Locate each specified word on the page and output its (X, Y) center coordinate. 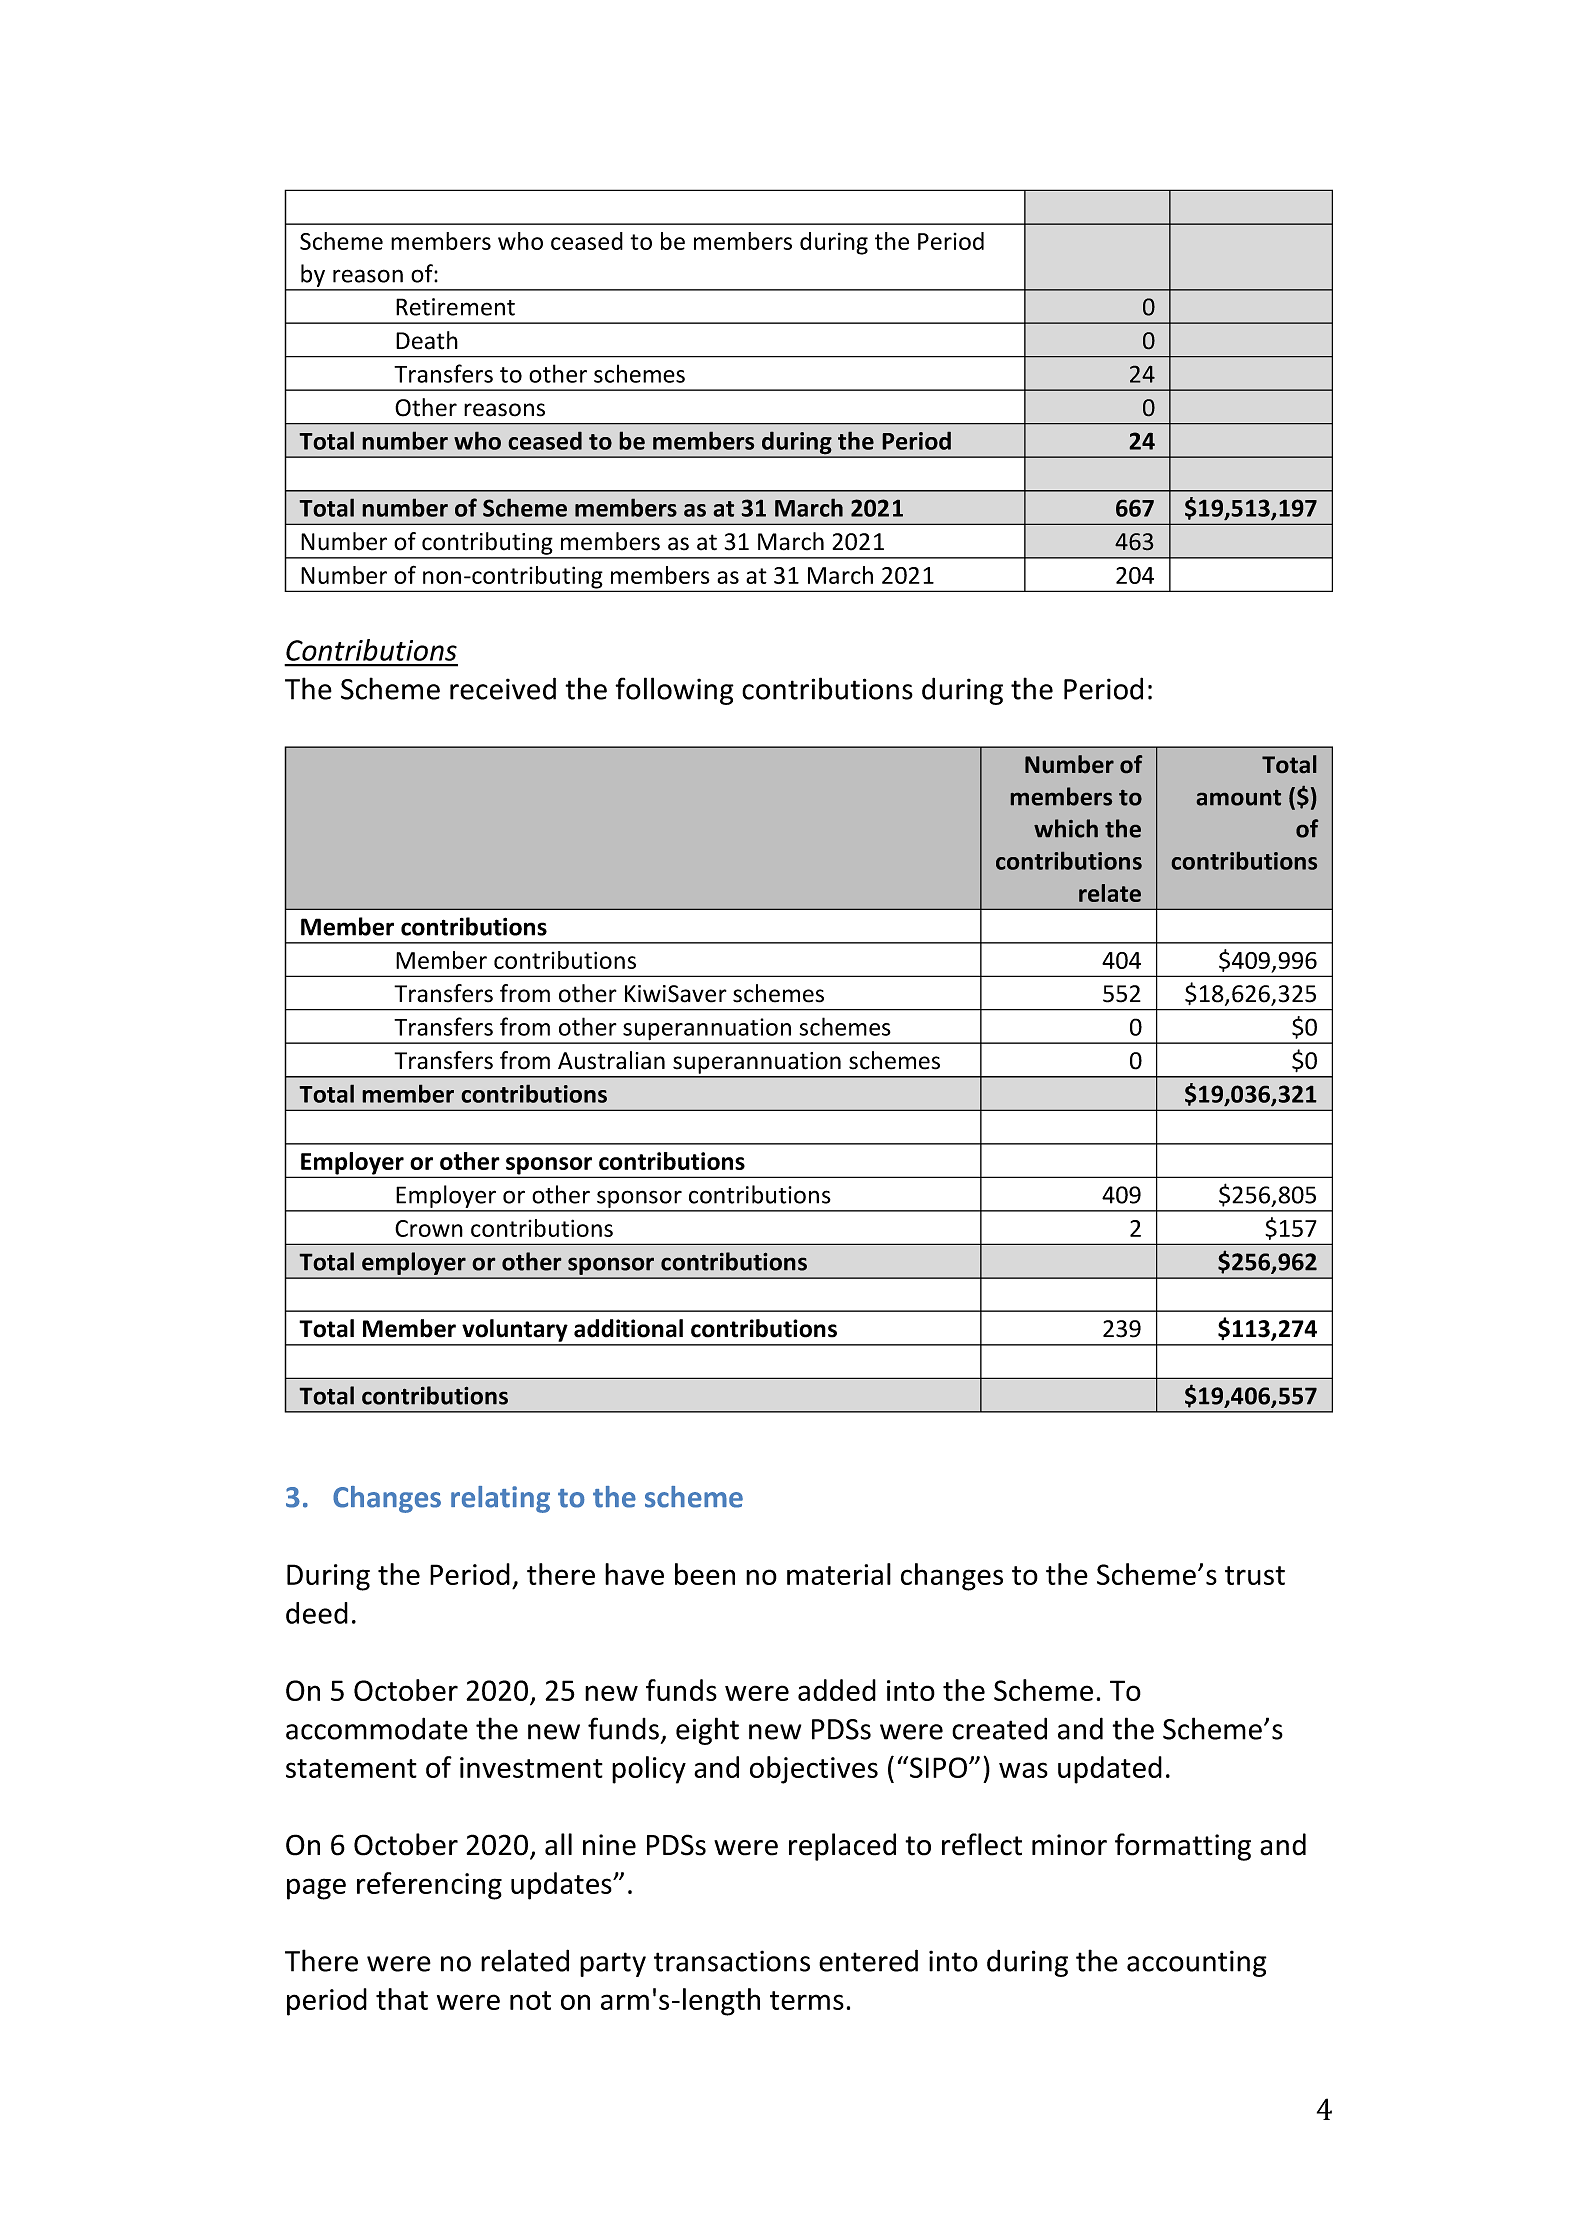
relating (500, 1499)
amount (1239, 798)
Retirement (455, 307)
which (1066, 828)
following (674, 691)
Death (427, 340)
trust (1255, 1575)
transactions (732, 1961)
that (402, 1999)
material (839, 1574)
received (503, 688)
